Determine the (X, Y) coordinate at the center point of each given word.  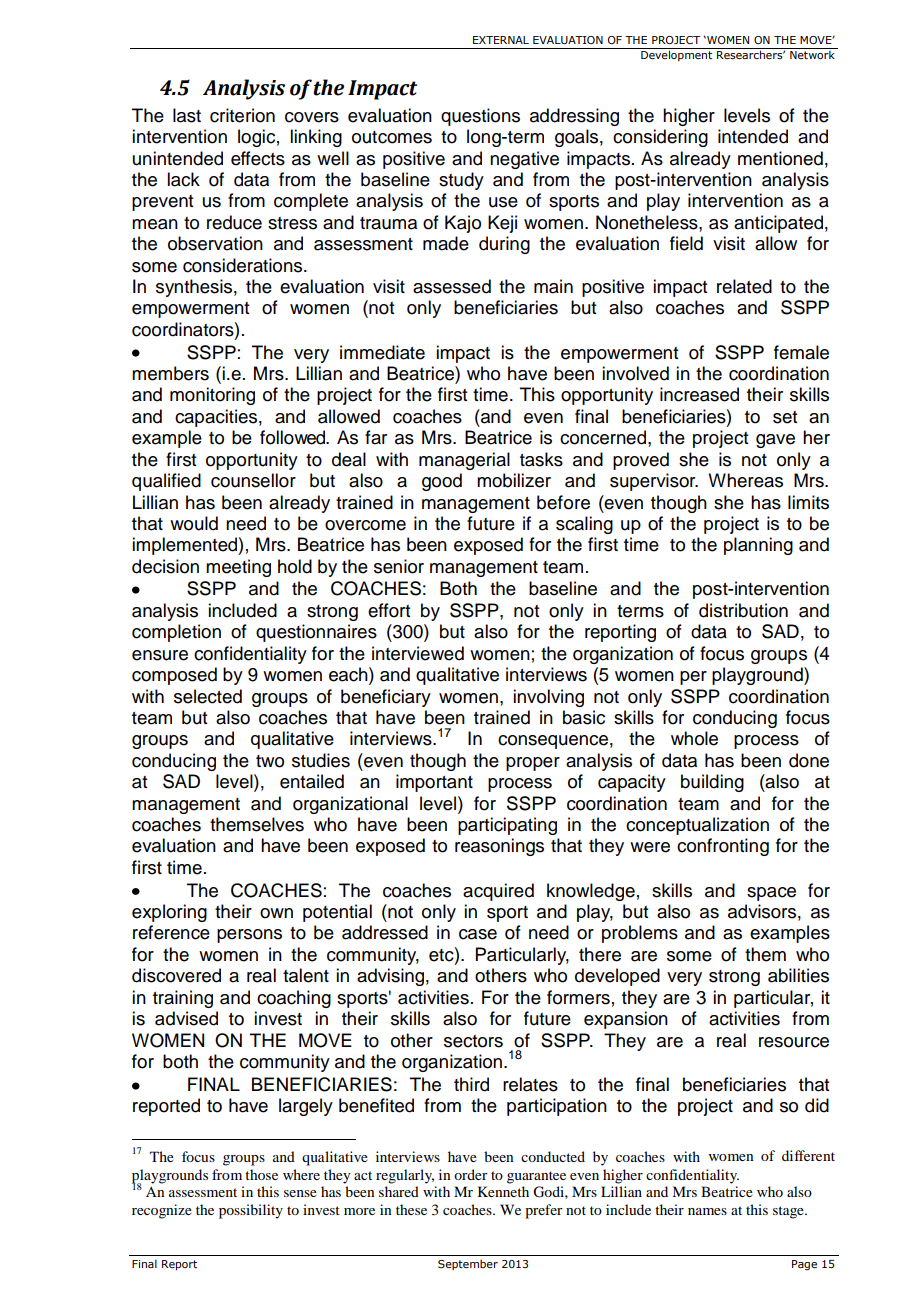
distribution (743, 610)
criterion (242, 115)
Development (676, 55)
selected (208, 696)
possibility (251, 1211)
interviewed (418, 653)
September (468, 1264)
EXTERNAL (501, 40)
